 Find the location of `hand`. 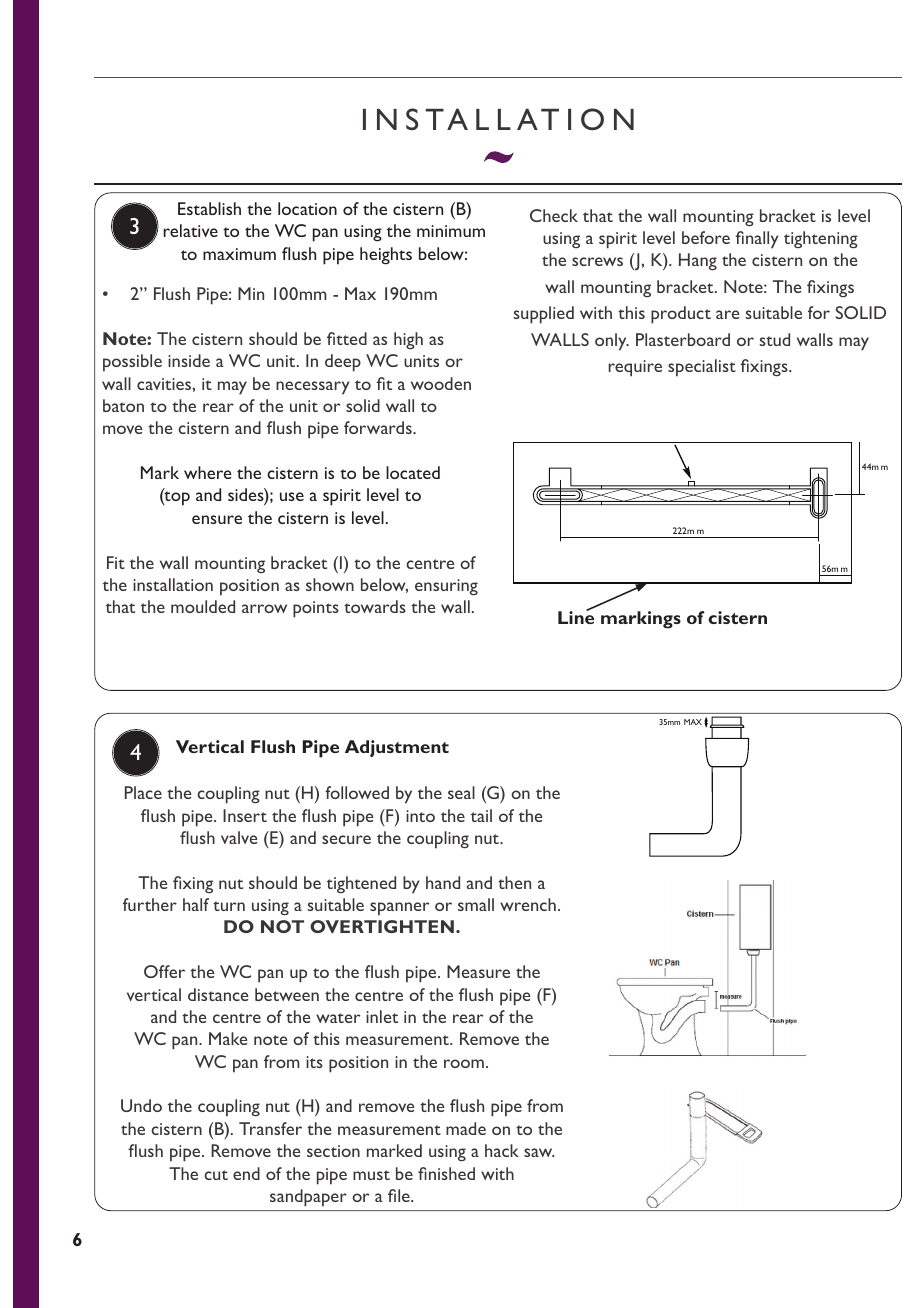

hand is located at coordinates (443, 882).
